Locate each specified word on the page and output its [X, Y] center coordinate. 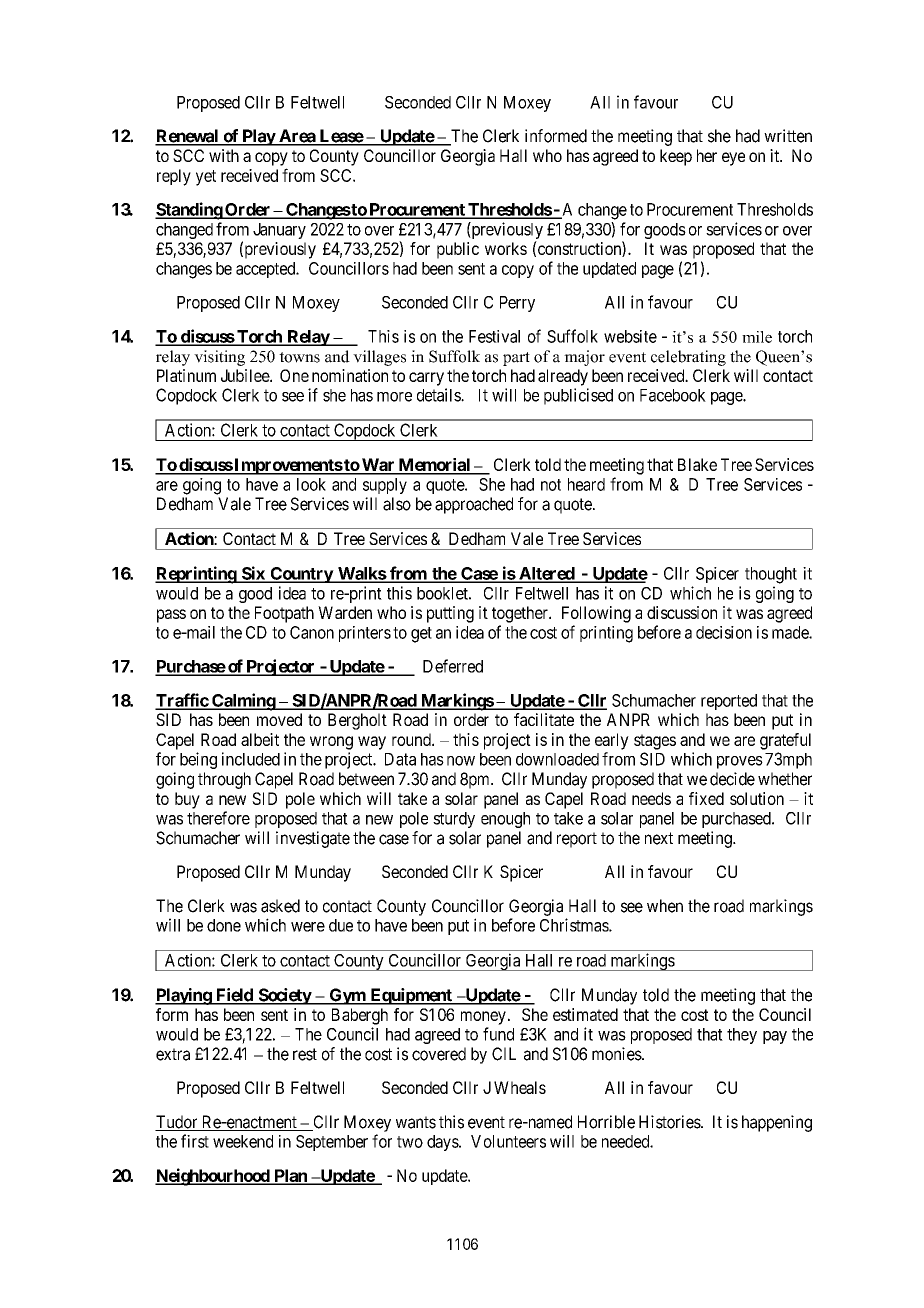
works [506, 248]
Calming [243, 702]
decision [724, 632]
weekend [243, 1141]
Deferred [453, 666]
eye [733, 159]
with [224, 155]
